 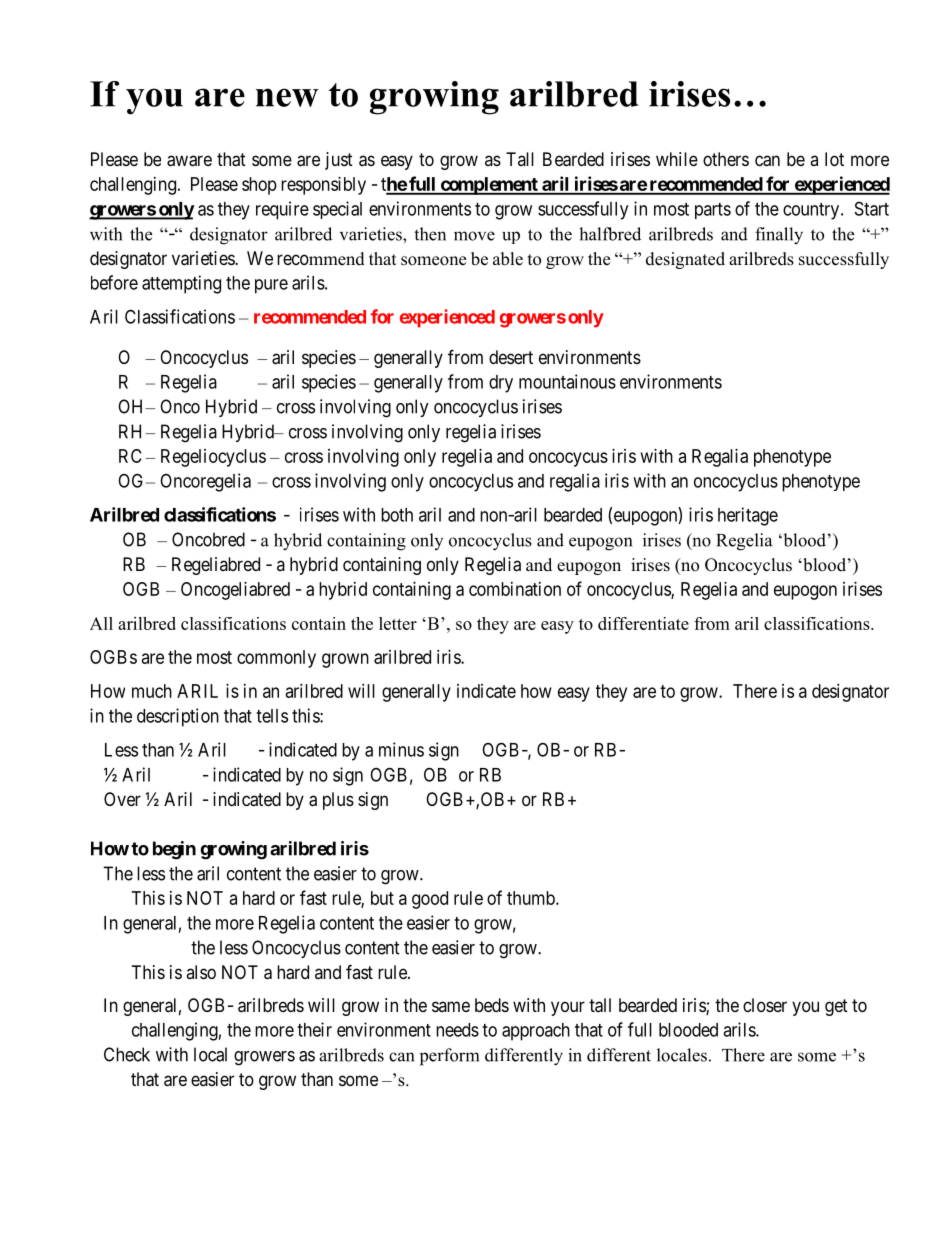 I want to click on Check, so click(x=127, y=1054).
